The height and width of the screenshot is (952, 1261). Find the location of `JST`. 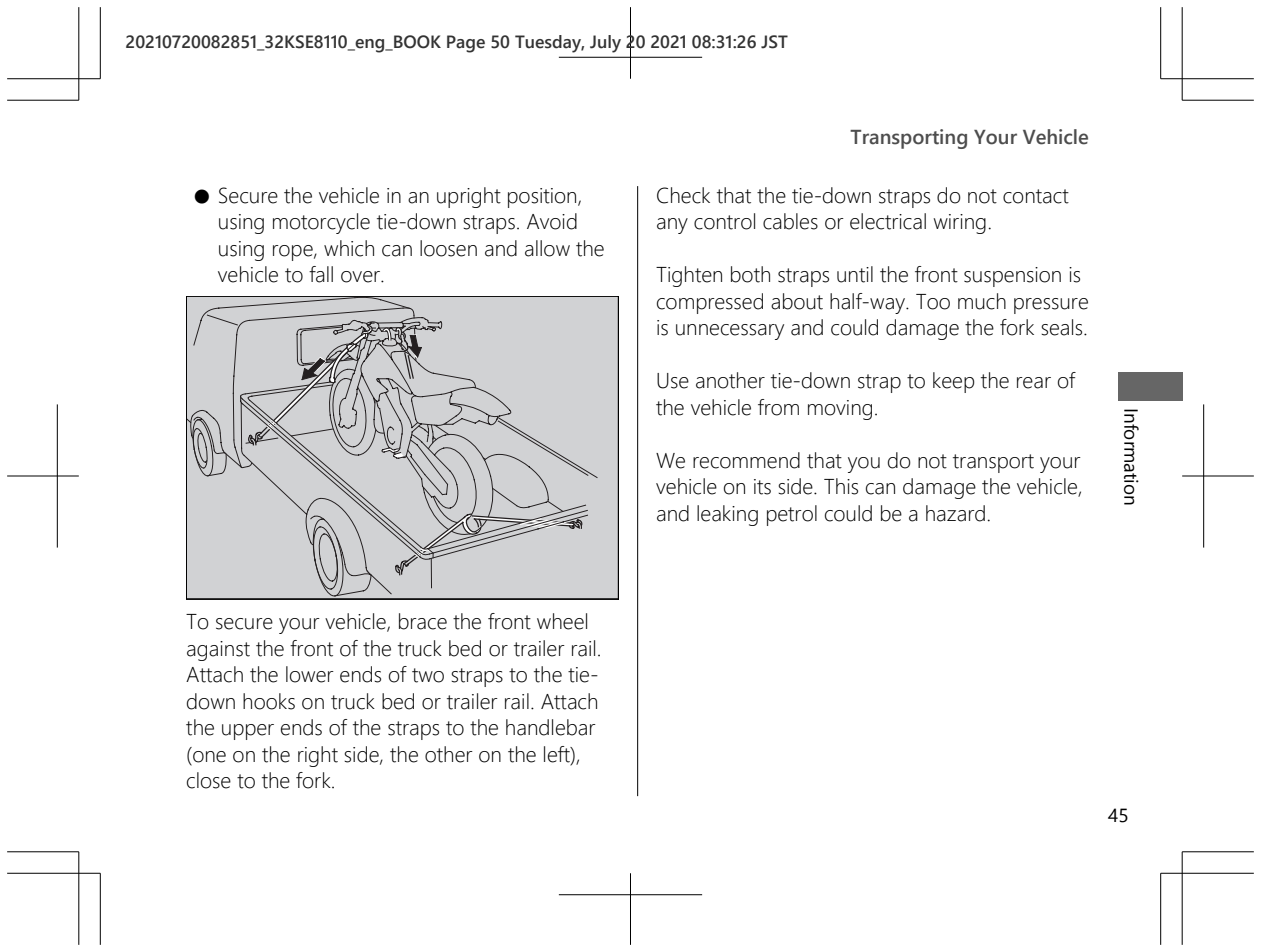

JST is located at coordinates (774, 42).
